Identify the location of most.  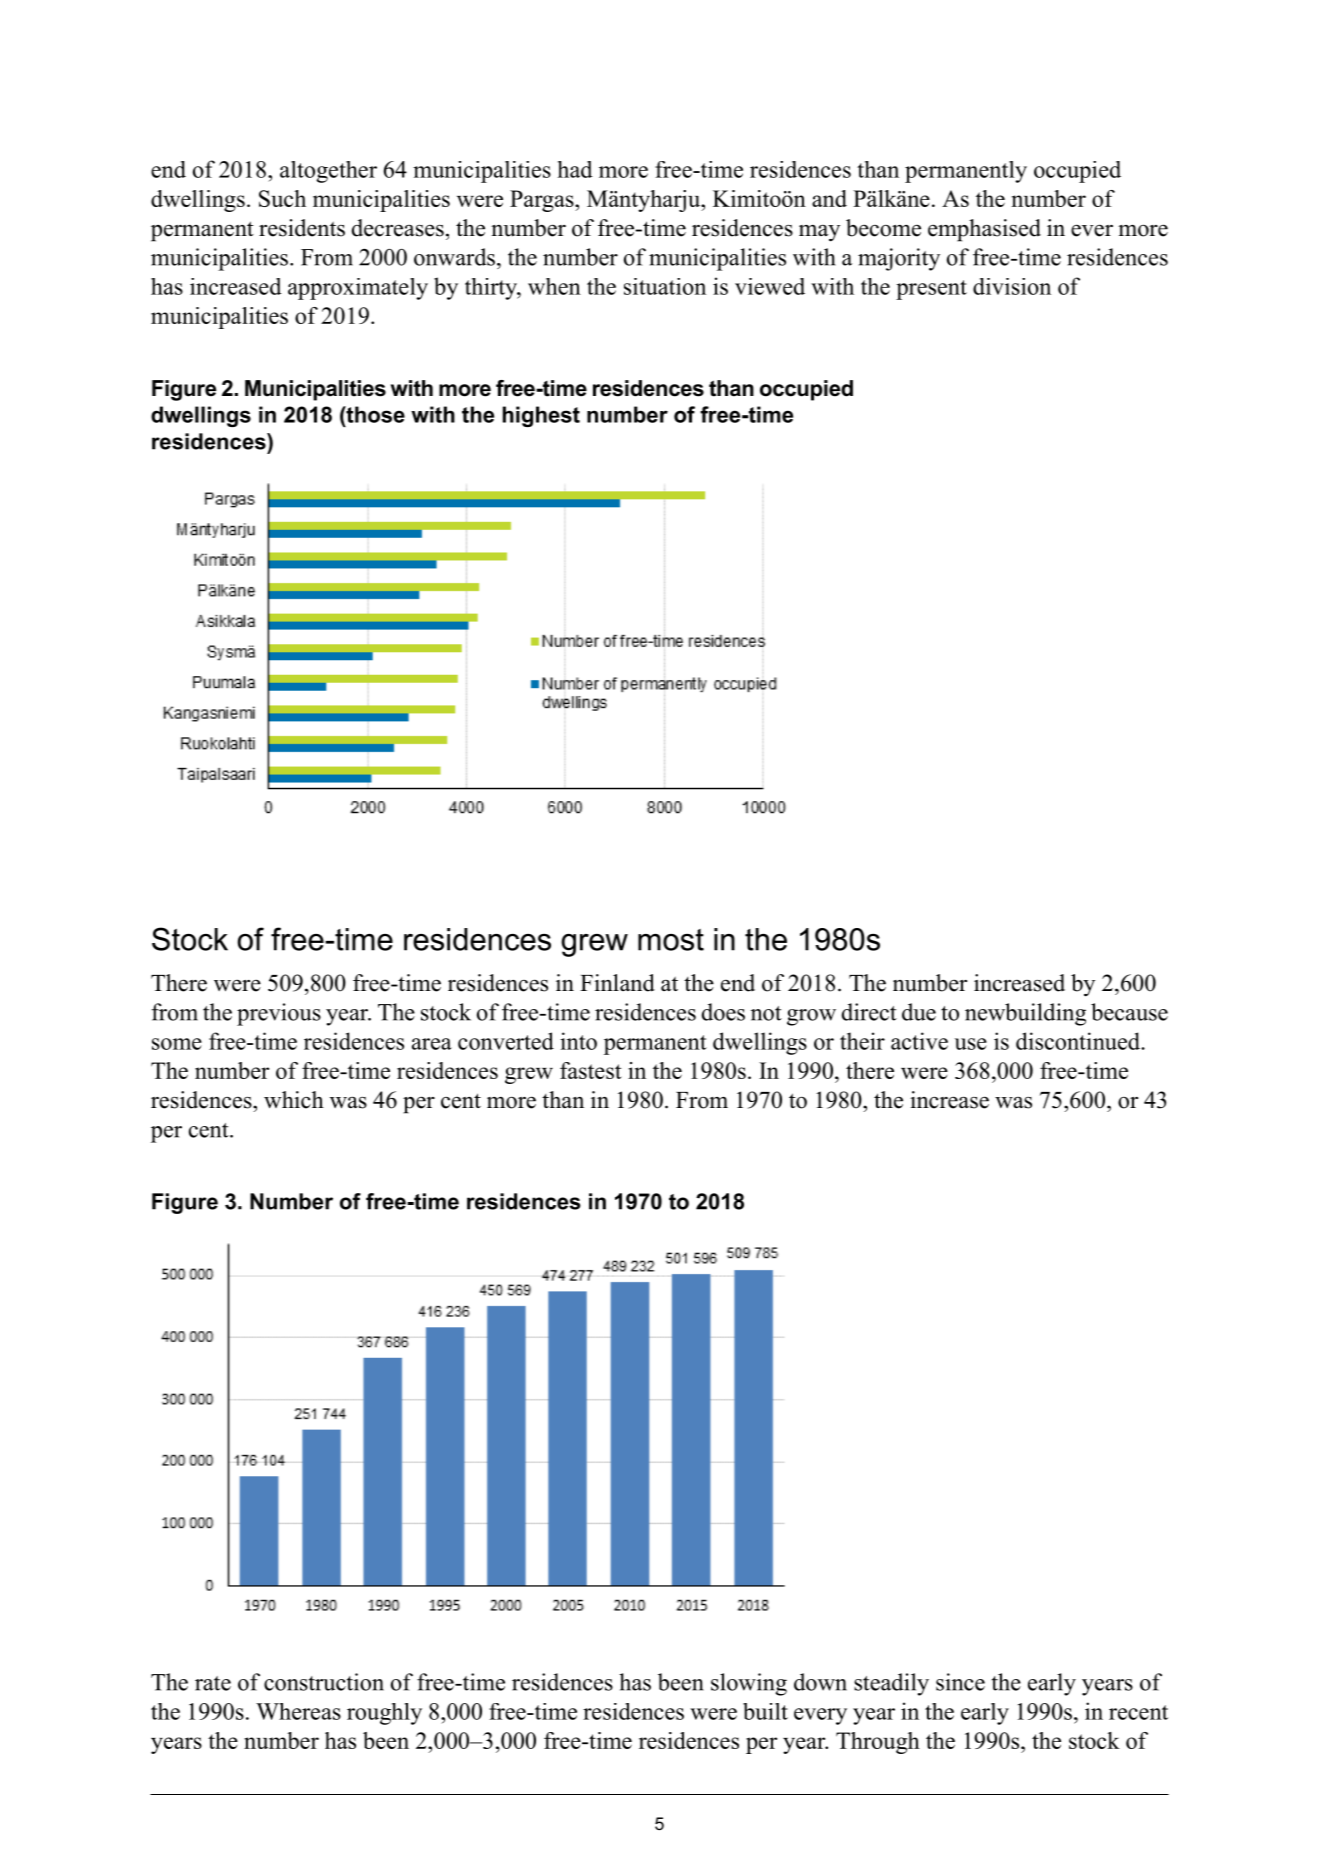
(671, 940).
